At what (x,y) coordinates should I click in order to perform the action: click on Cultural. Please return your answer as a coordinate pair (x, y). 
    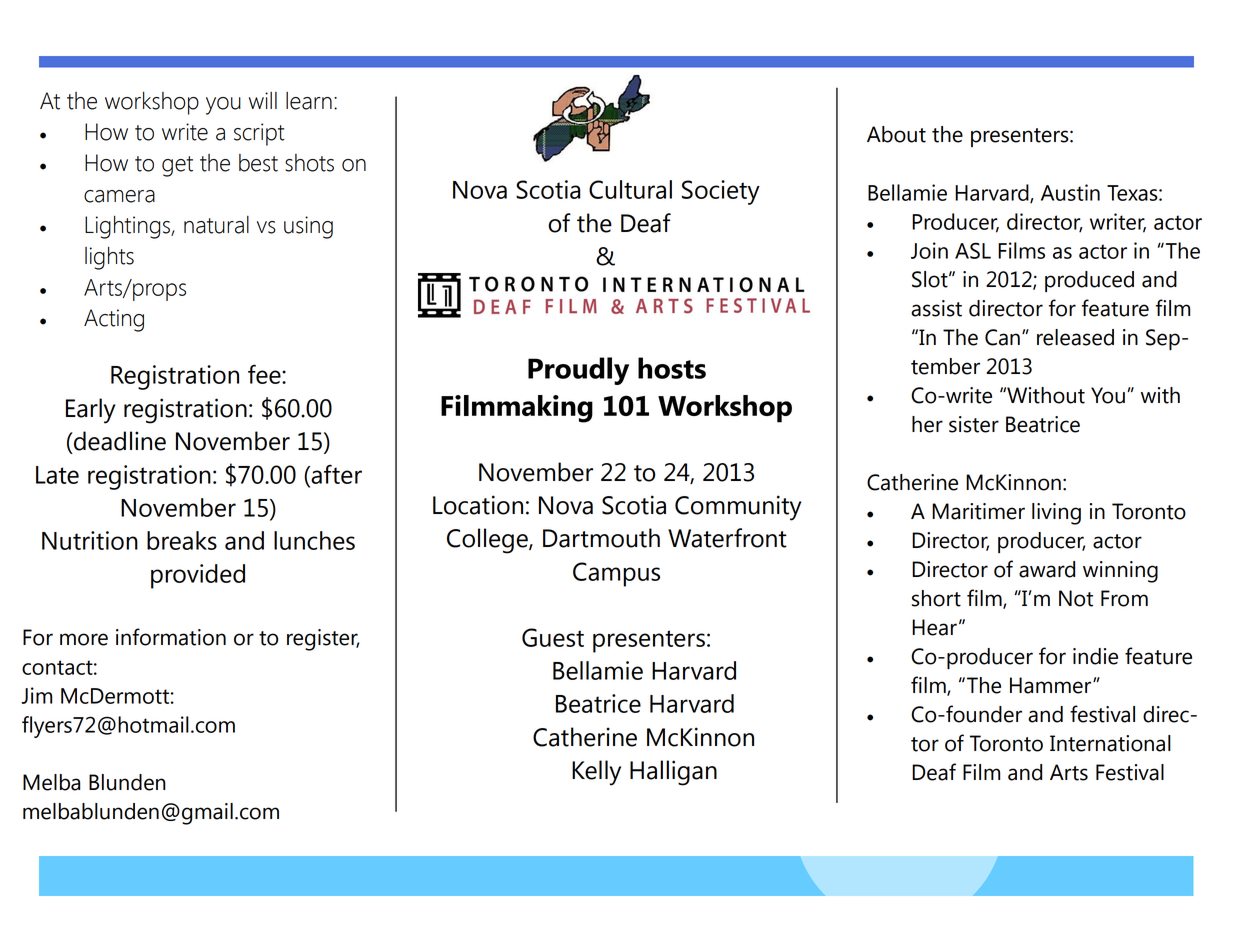
    Looking at the image, I should click on (630, 189).
